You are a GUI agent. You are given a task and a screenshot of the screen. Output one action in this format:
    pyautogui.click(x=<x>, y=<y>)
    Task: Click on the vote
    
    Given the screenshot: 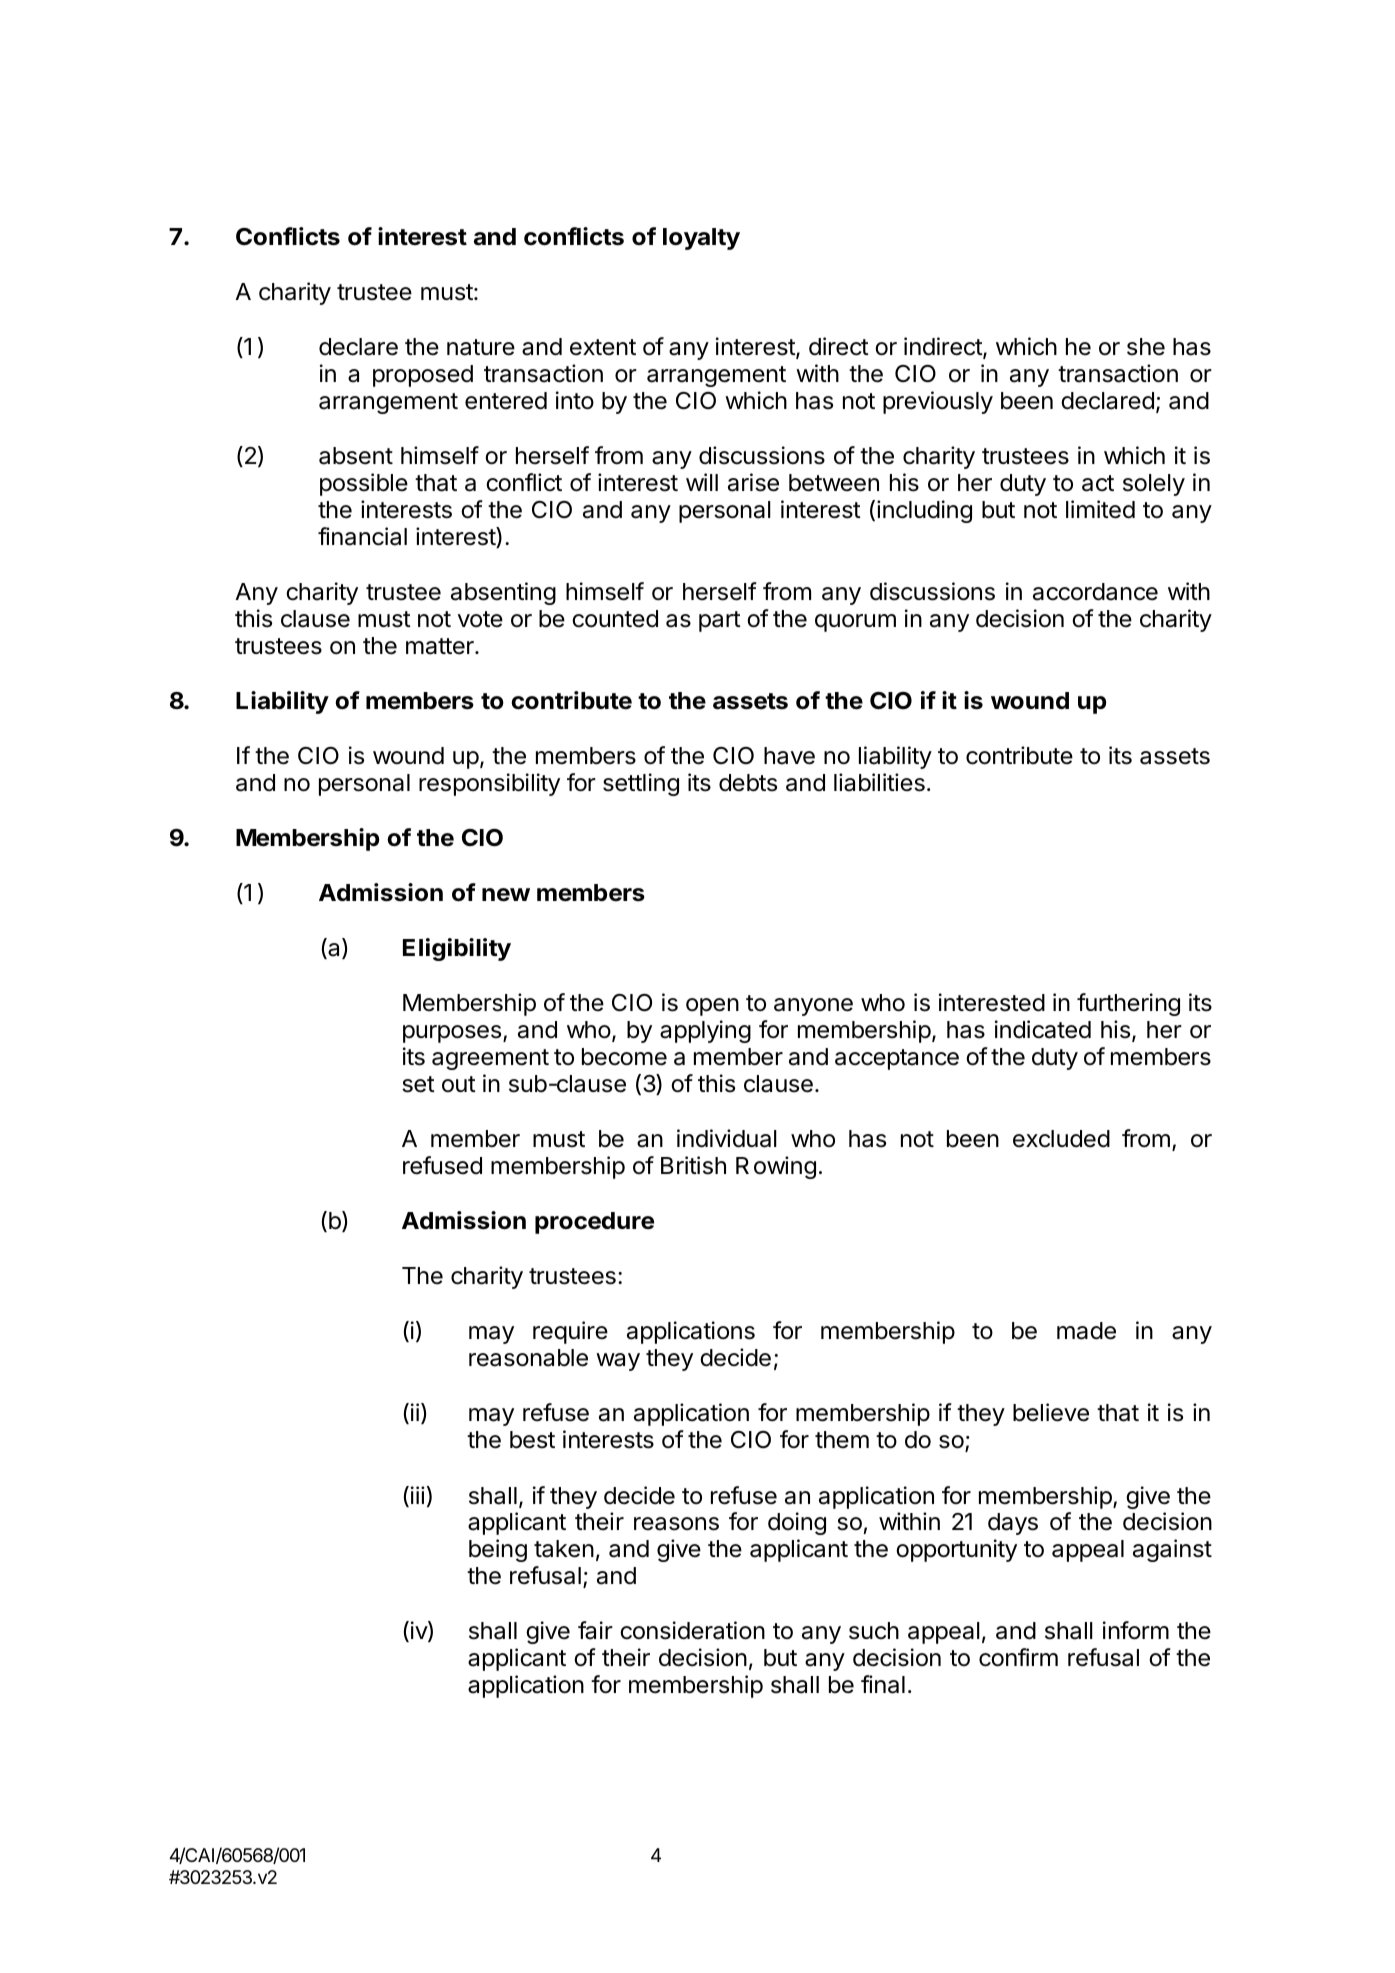 What is the action you would take?
    pyautogui.click(x=480, y=619)
